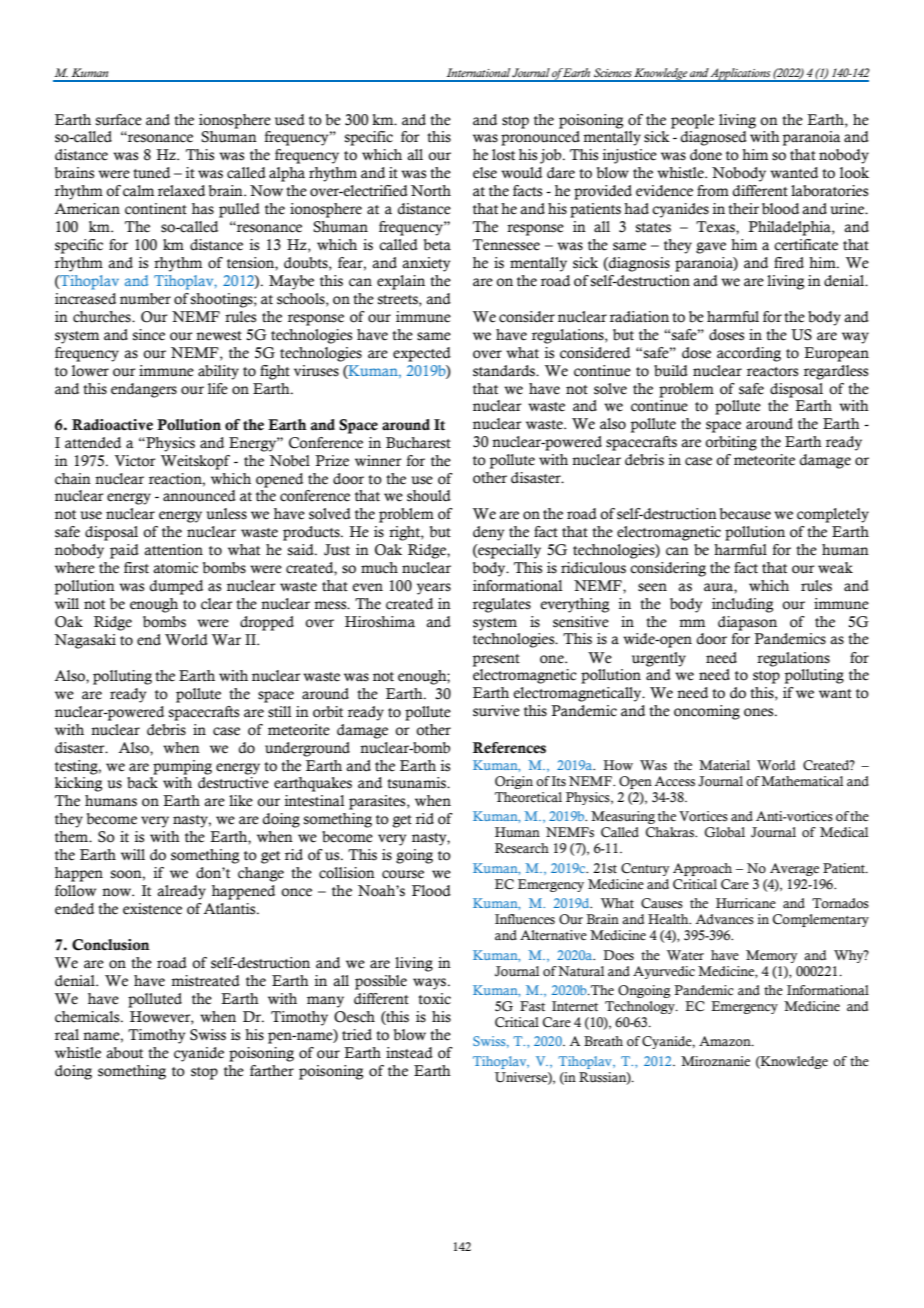 This screenshot has height=1308, width=924. I want to click on oncoming, so click(707, 712).
